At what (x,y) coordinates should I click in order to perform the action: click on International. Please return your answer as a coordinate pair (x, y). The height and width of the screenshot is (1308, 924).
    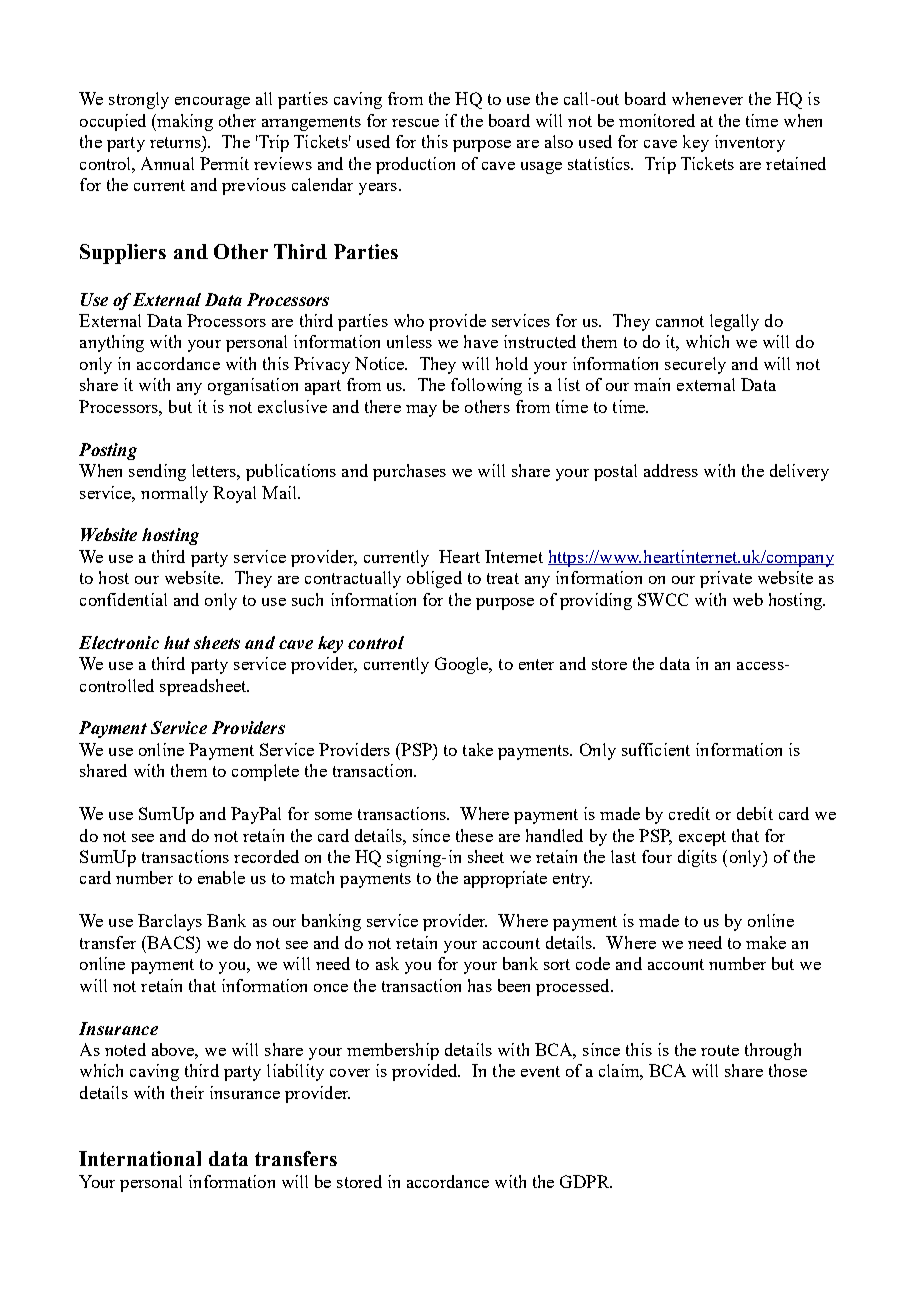
    Looking at the image, I should click on (140, 1158).
